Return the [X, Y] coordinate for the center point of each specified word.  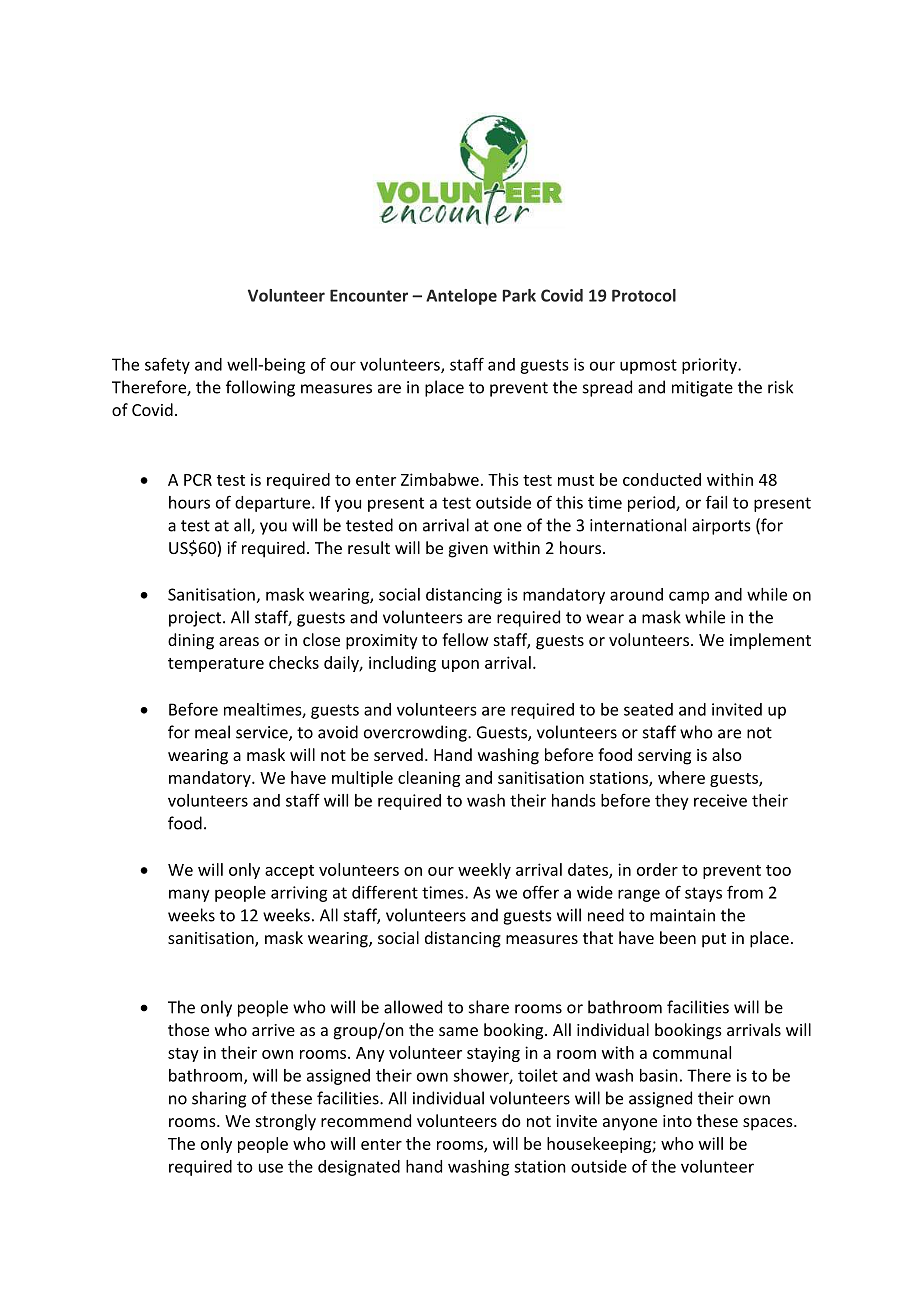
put [714, 940]
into [677, 1121]
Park [519, 295]
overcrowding [416, 733]
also [727, 754]
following [260, 388]
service [263, 733]
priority [710, 366]
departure [274, 504]
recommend [366, 1120]
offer [541, 892]
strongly [286, 1122]
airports [721, 527]
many [189, 895]
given [468, 550]
